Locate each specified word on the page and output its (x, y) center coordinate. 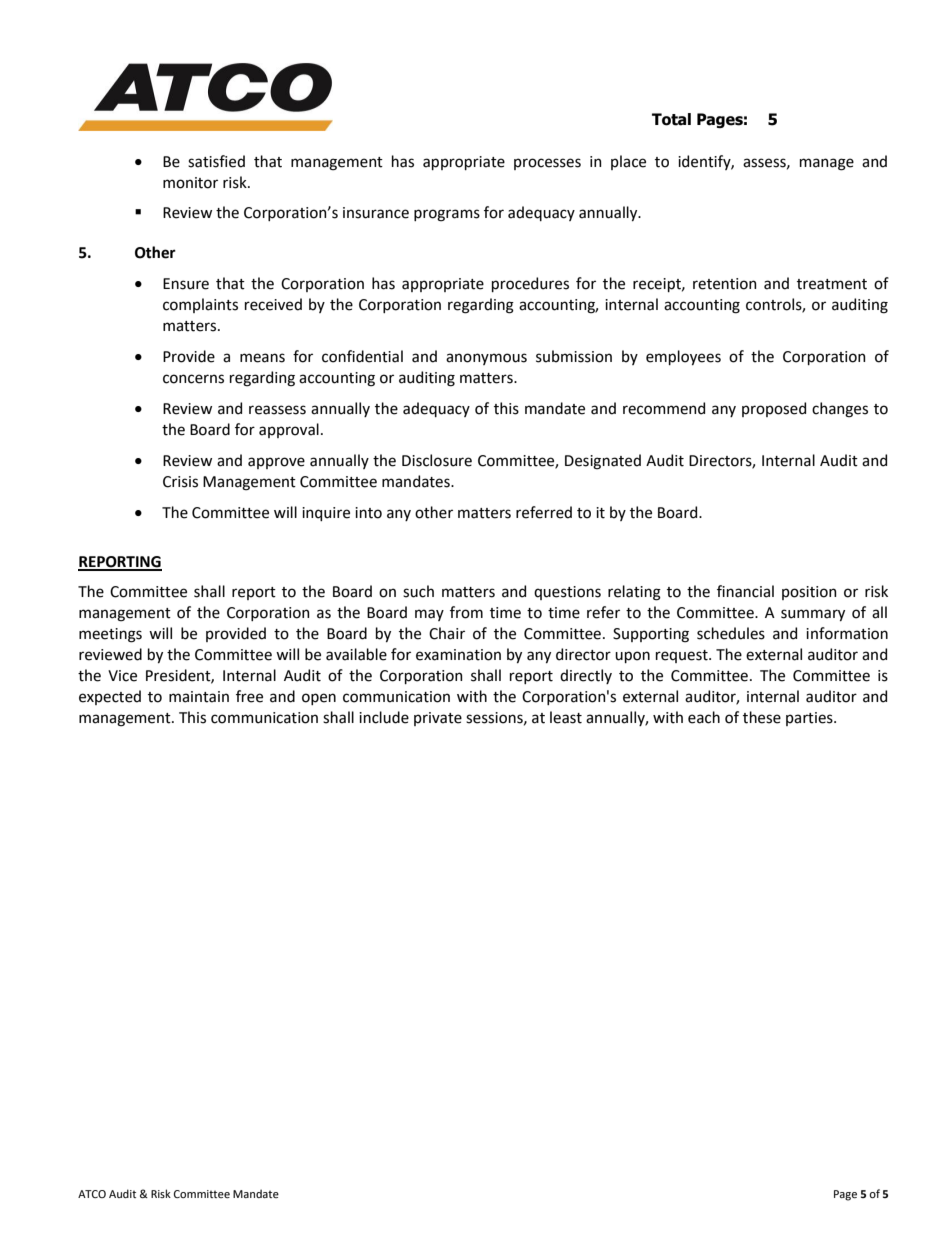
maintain (199, 697)
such (418, 591)
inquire (326, 514)
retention (725, 284)
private (438, 719)
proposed (774, 409)
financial (745, 591)
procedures (530, 284)
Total (671, 119)
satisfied (216, 161)
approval (289, 430)
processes (547, 164)
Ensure (186, 284)
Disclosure (437, 460)
